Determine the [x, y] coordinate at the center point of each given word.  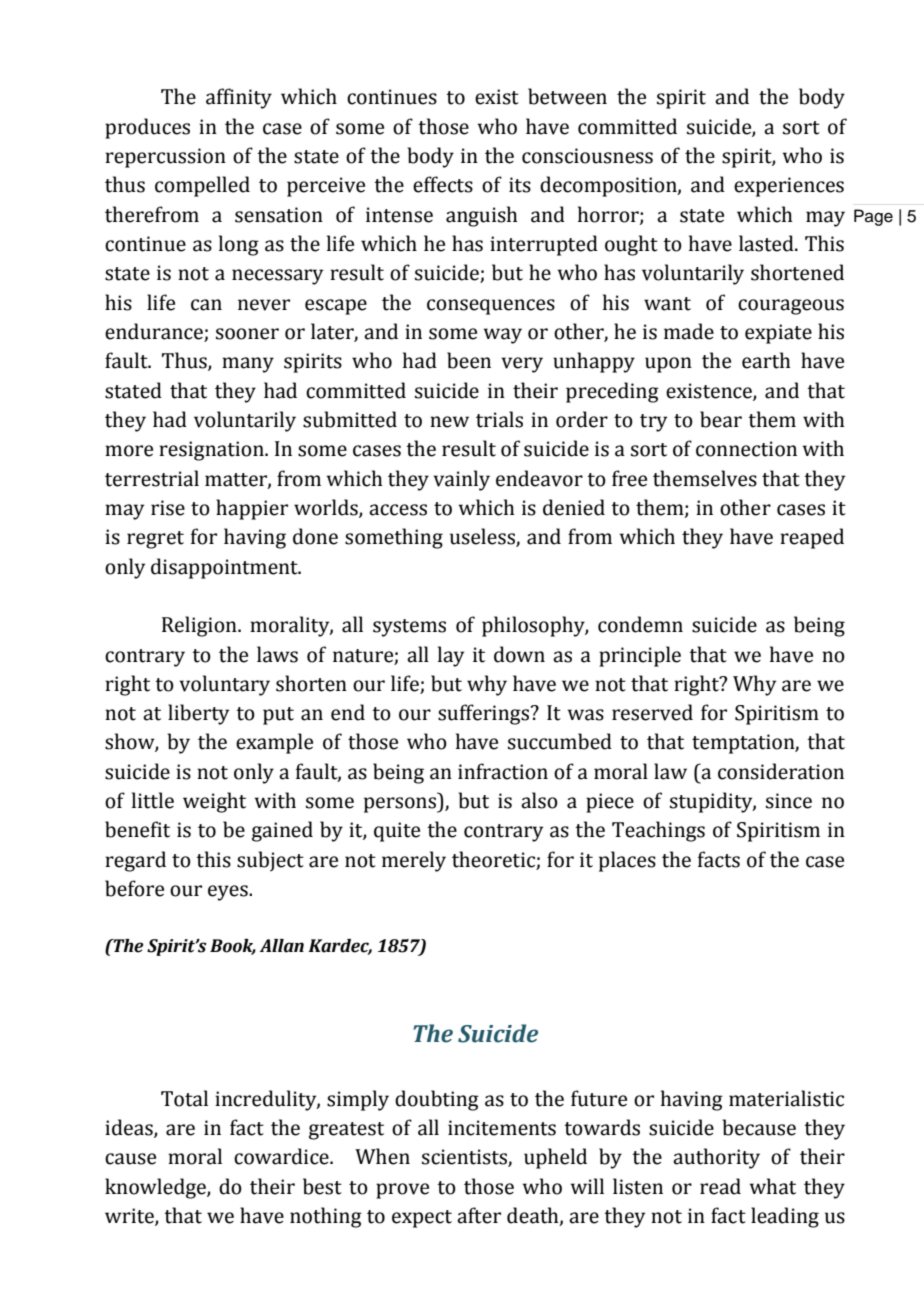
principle [640, 656]
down [519, 654]
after [479, 1215]
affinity [239, 98]
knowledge [156, 1188]
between [567, 96]
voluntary [224, 685]
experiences [789, 187]
